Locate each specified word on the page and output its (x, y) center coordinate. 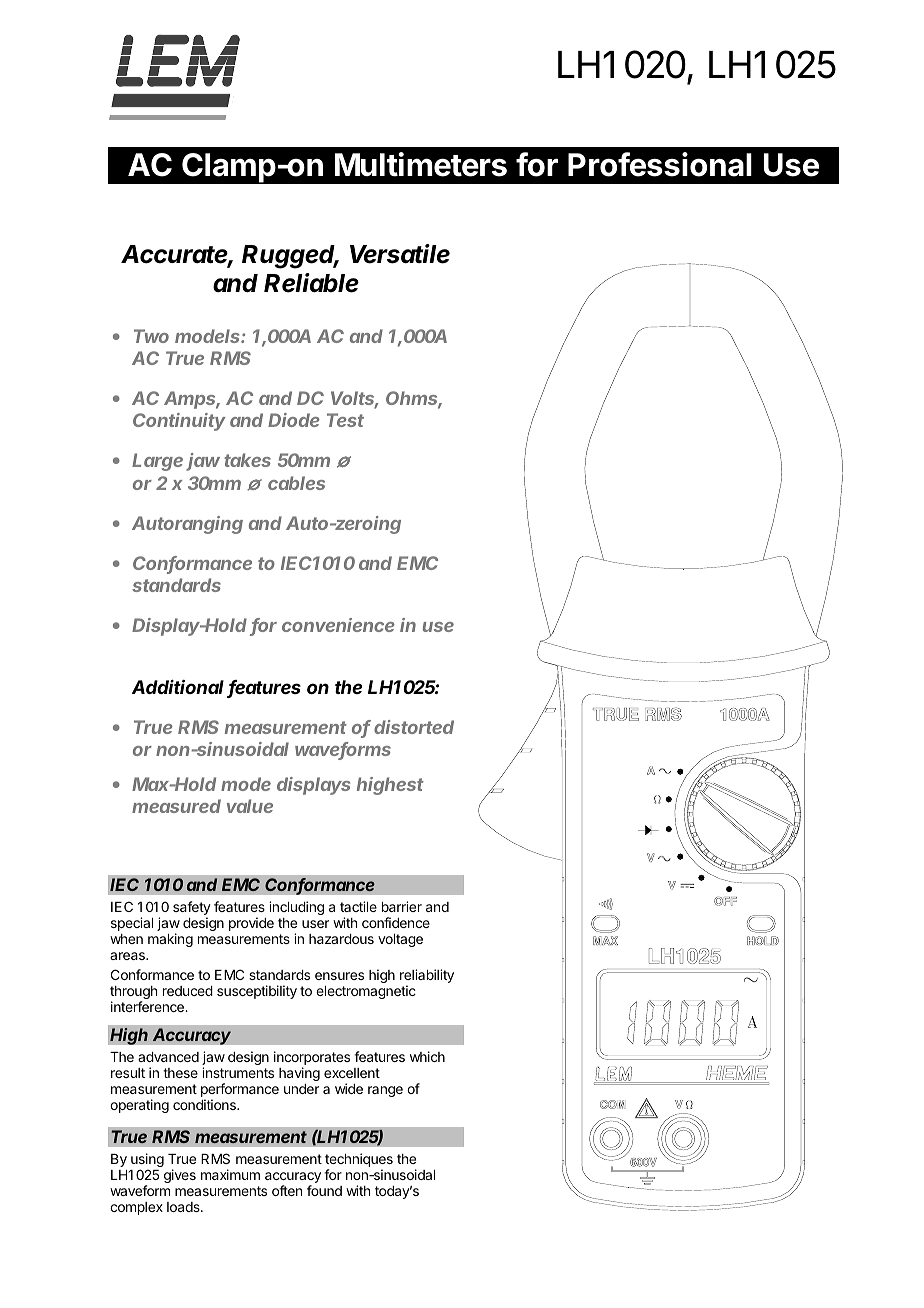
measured (176, 806)
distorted (414, 727)
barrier (402, 906)
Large (157, 462)
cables (296, 483)
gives (180, 1176)
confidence (396, 922)
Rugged (290, 257)
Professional (660, 164)
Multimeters (421, 164)
